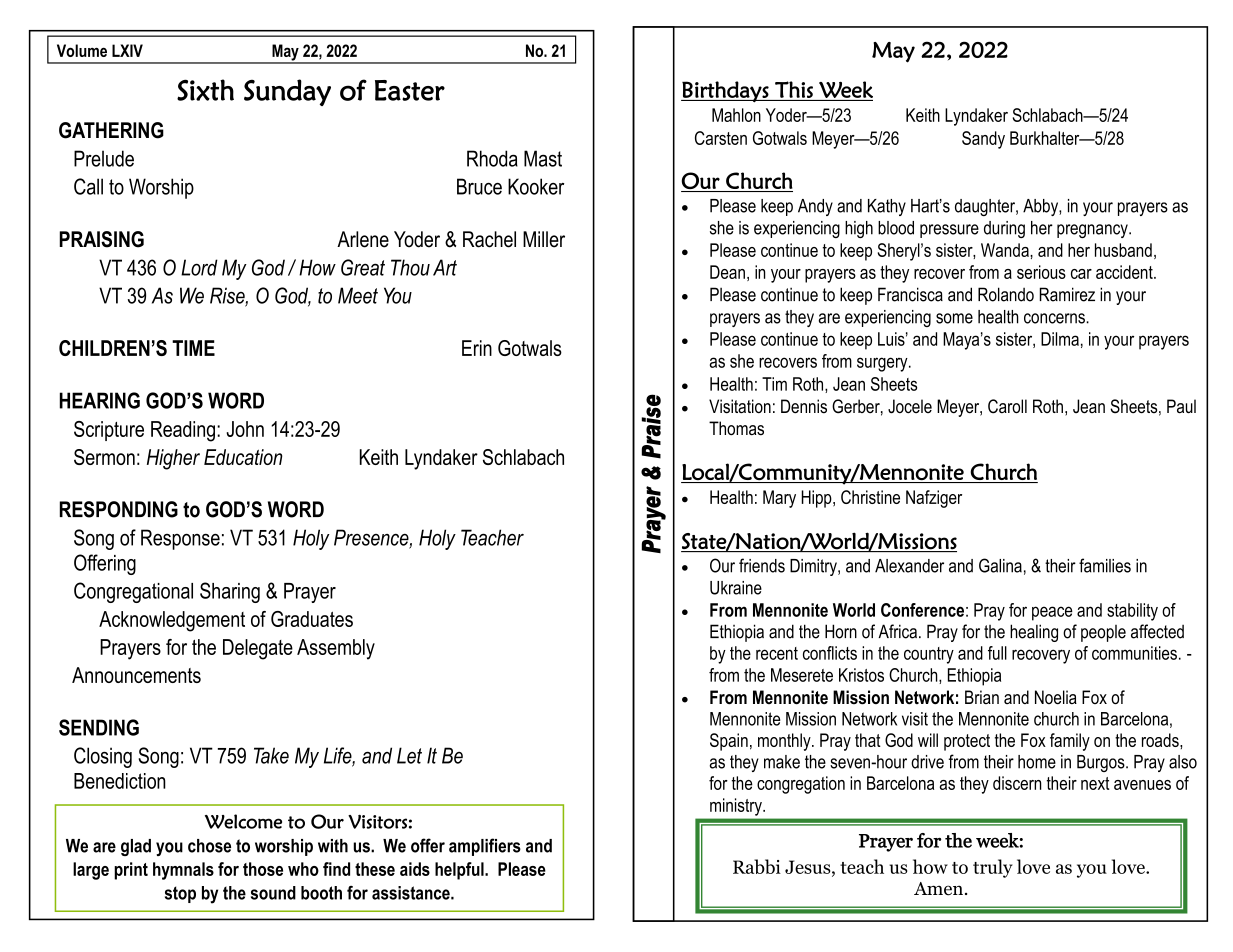  I want to click on friends, so click(762, 565).
